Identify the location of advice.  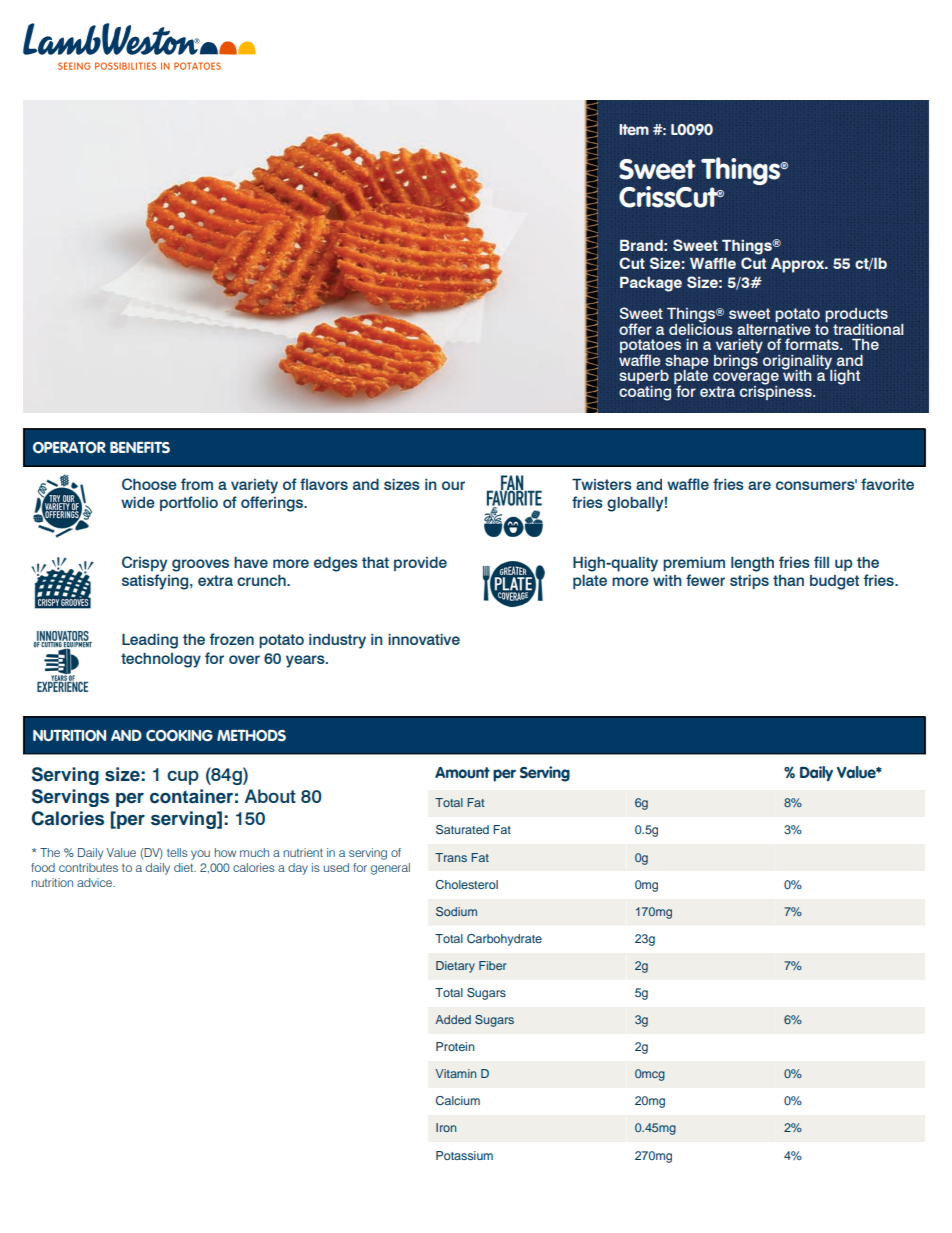
(95, 882).
